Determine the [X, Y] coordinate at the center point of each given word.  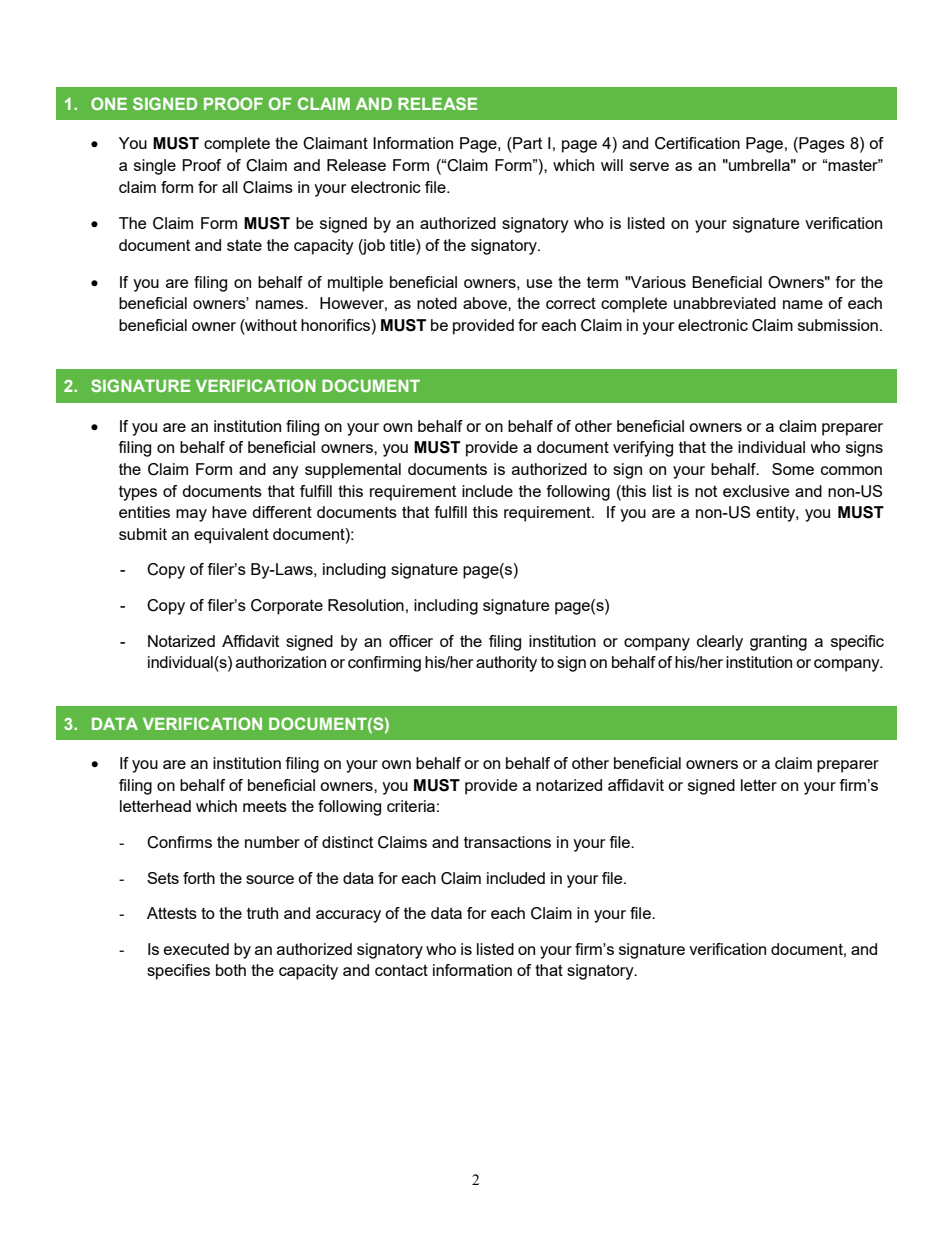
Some [793, 469]
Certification [697, 143]
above [486, 303]
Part [526, 143]
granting [778, 643]
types [138, 493]
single [155, 167]
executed [196, 949]
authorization [281, 662]
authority [506, 664]
